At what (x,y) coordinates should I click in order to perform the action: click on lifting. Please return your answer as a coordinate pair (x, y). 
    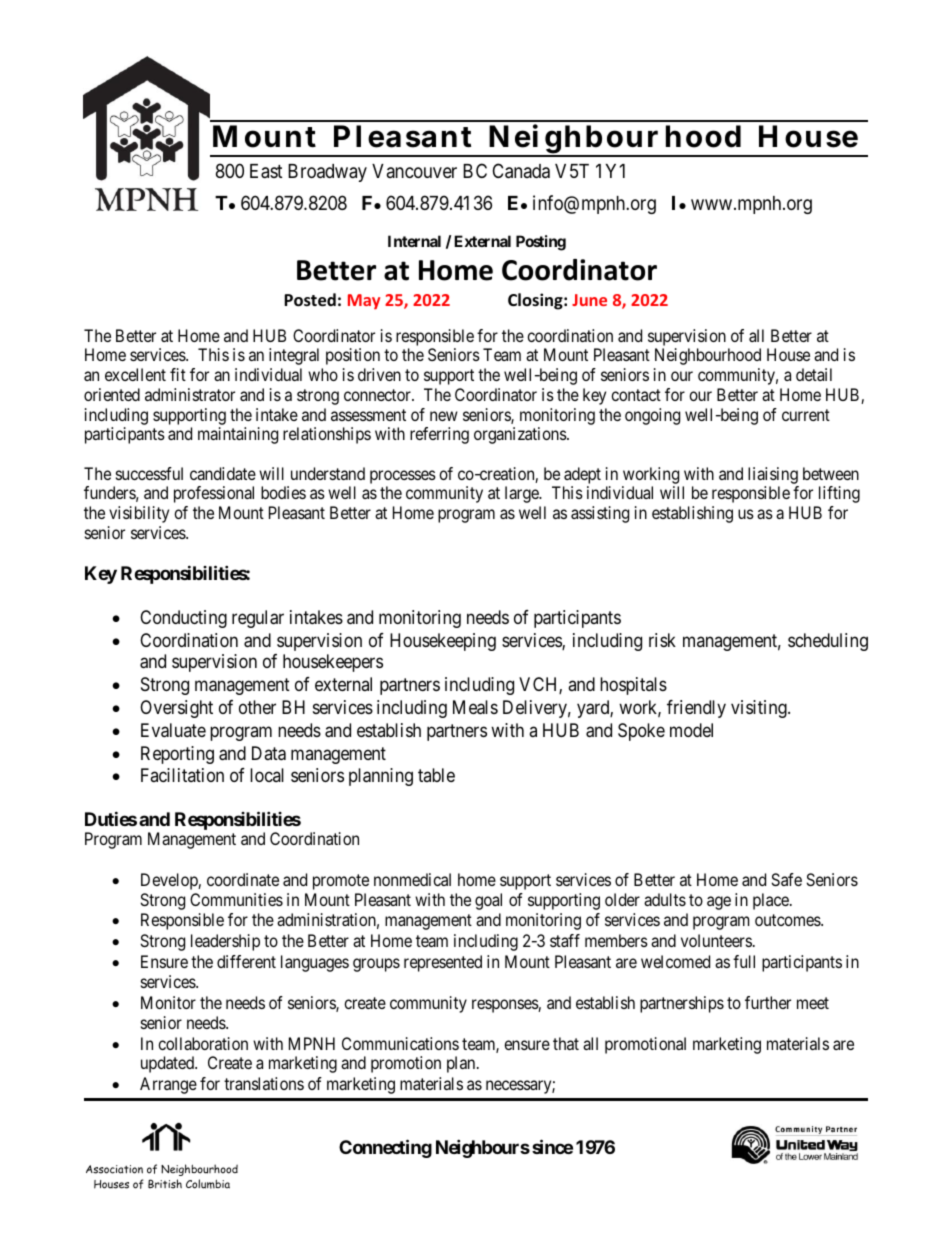
    Looking at the image, I should click on (839, 494).
